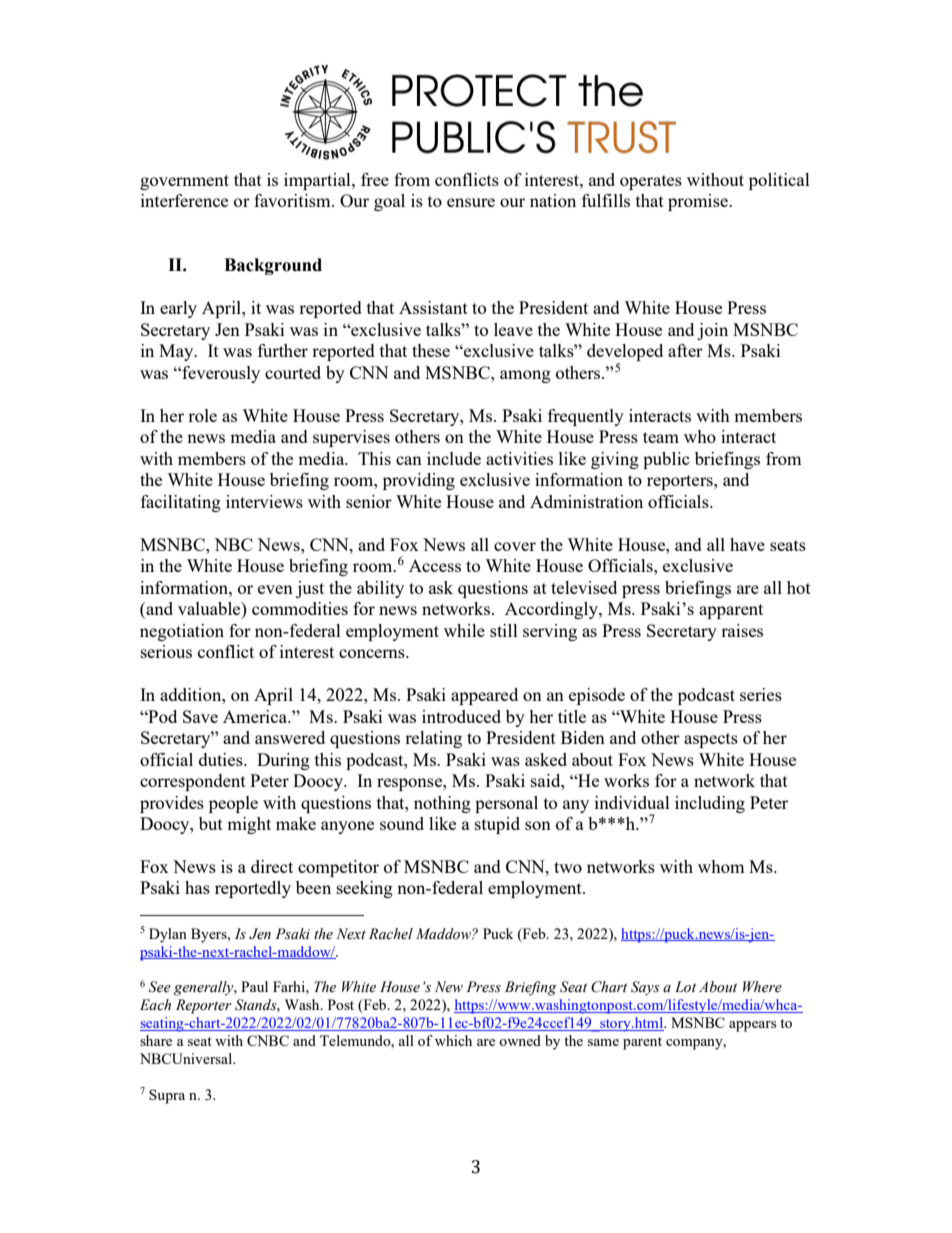  What do you see at coordinates (454, 458) in the document?
I see `include` at bounding box center [454, 458].
